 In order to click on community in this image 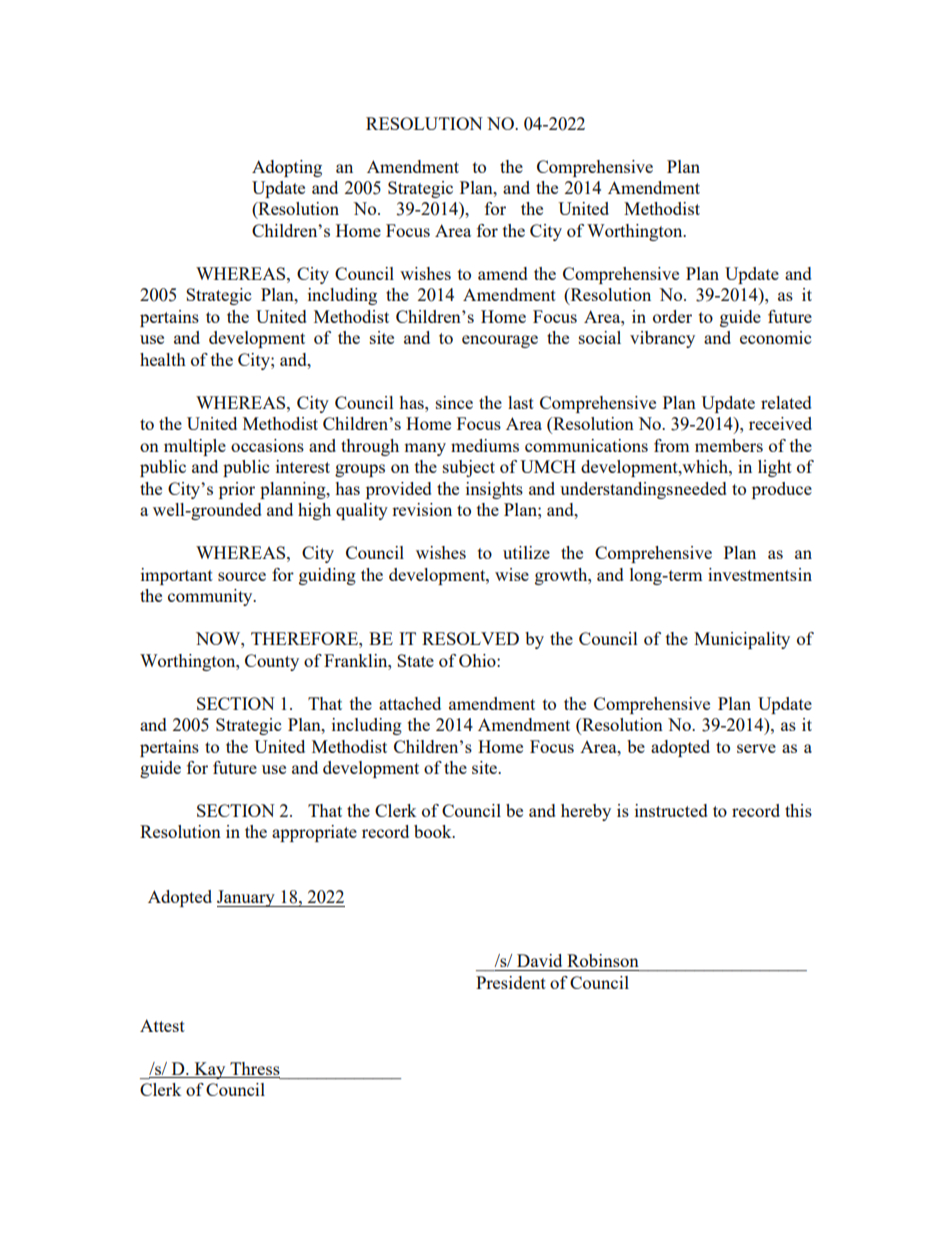, I will do `click(211, 597)`.
